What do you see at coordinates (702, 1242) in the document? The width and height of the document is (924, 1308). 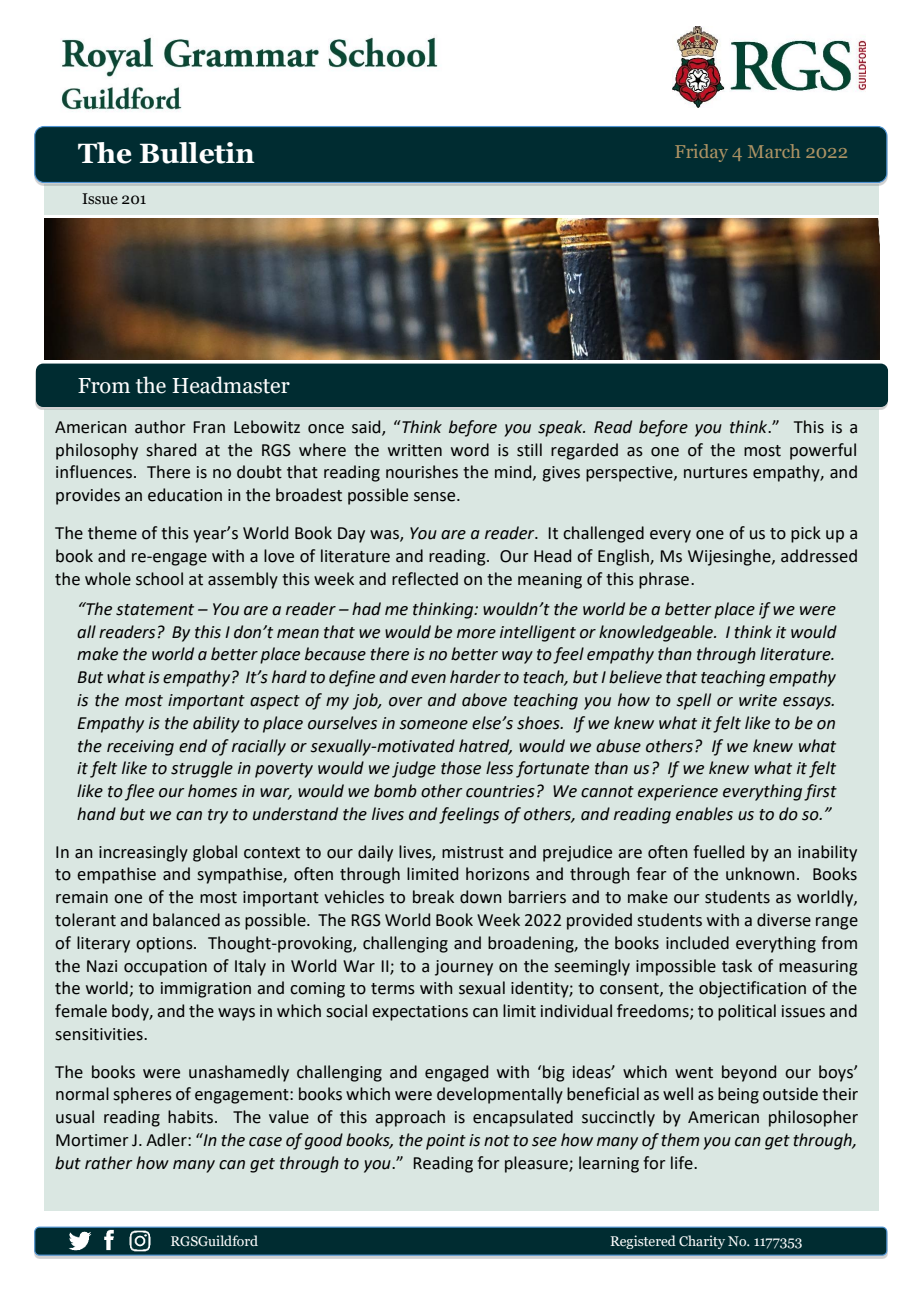 I see `Charity` at bounding box center [702, 1242].
